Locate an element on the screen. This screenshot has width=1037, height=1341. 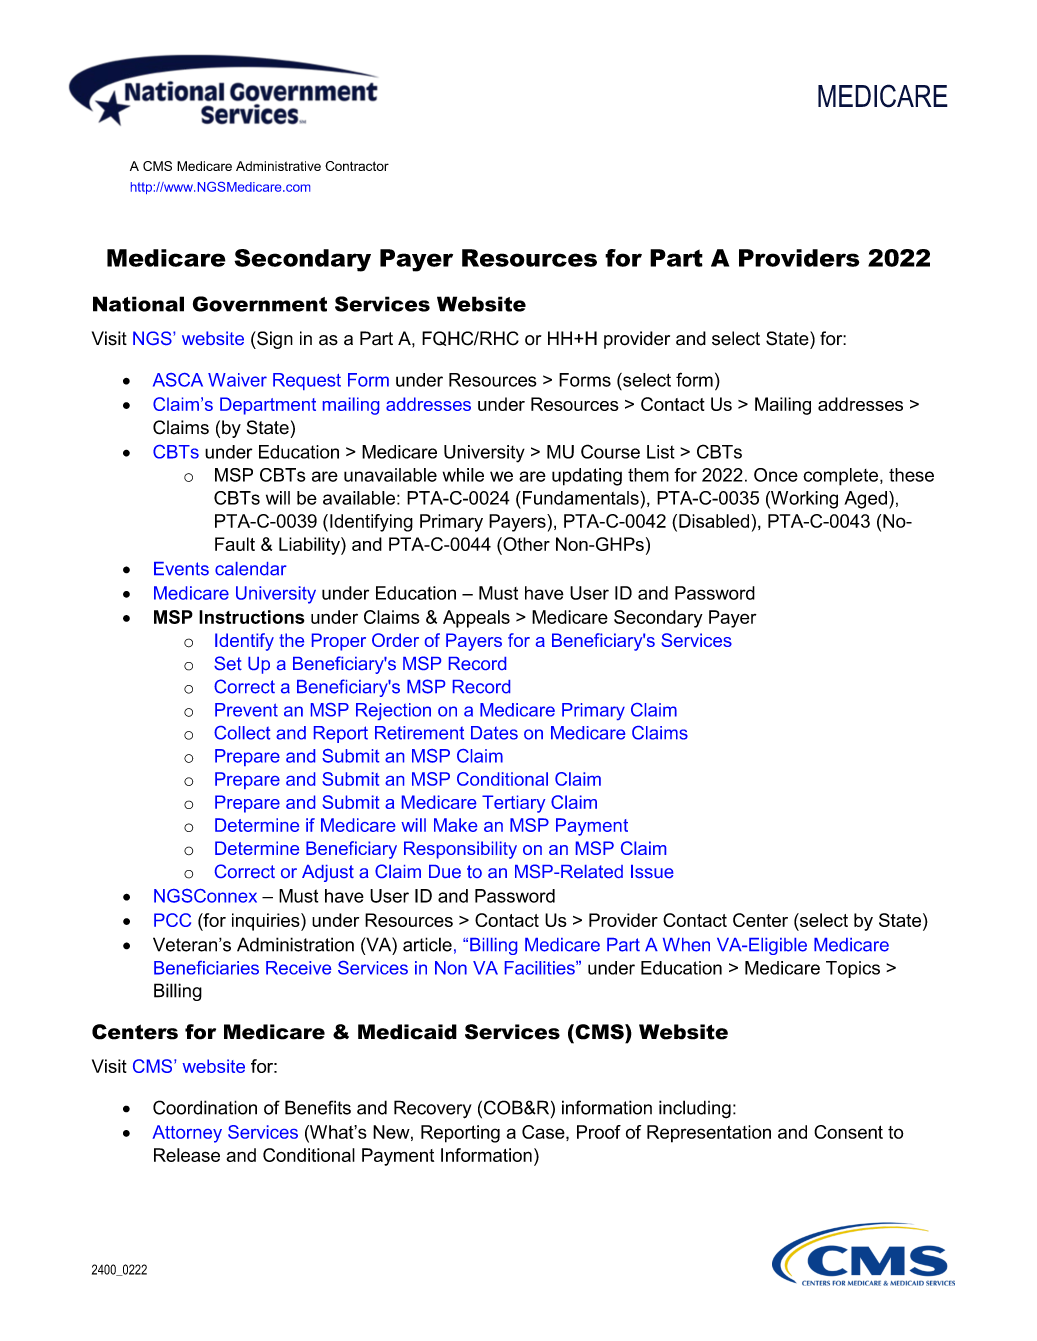
Administrative is located at coordinates (278, 166).
